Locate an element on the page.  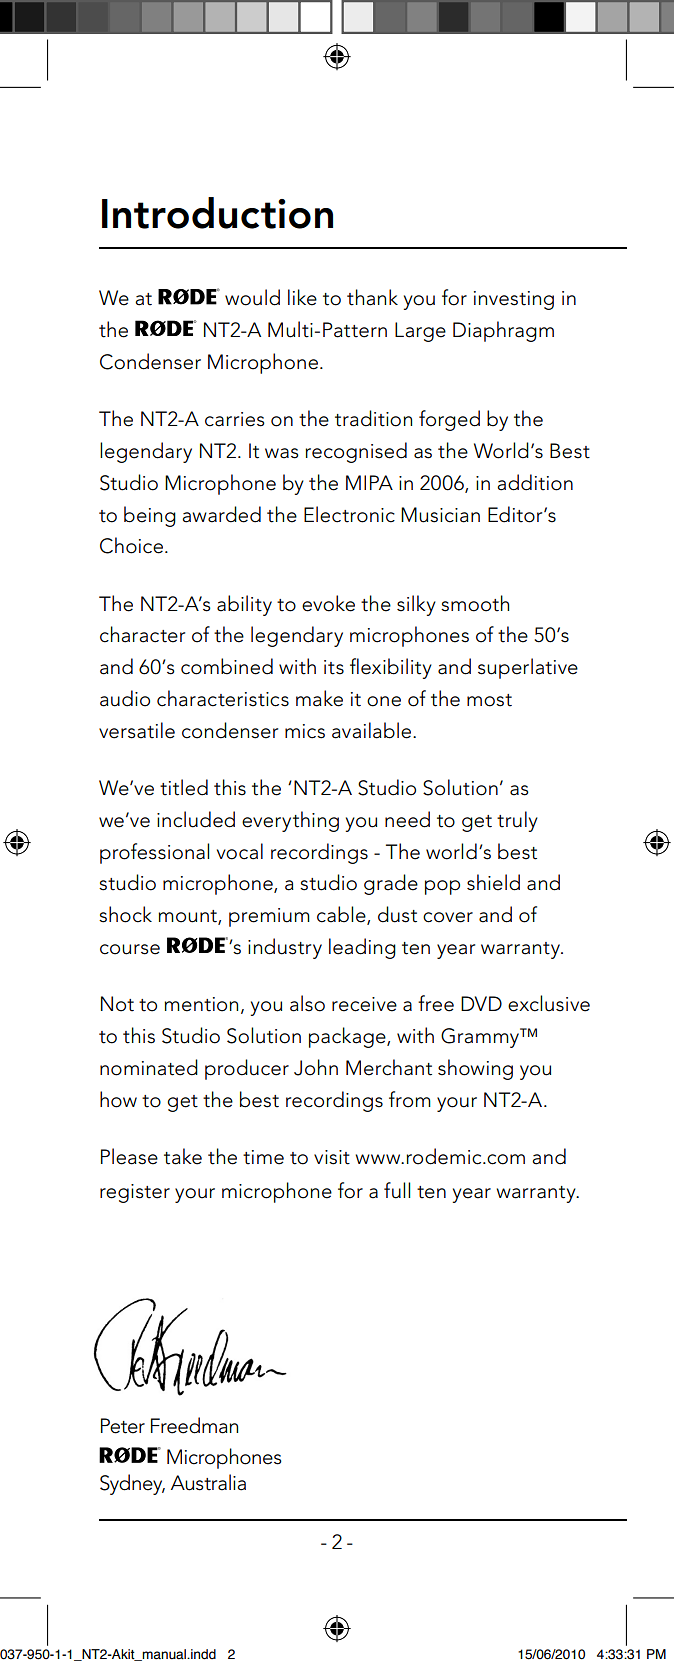
Introduction is located at coordinates (217, 213).
